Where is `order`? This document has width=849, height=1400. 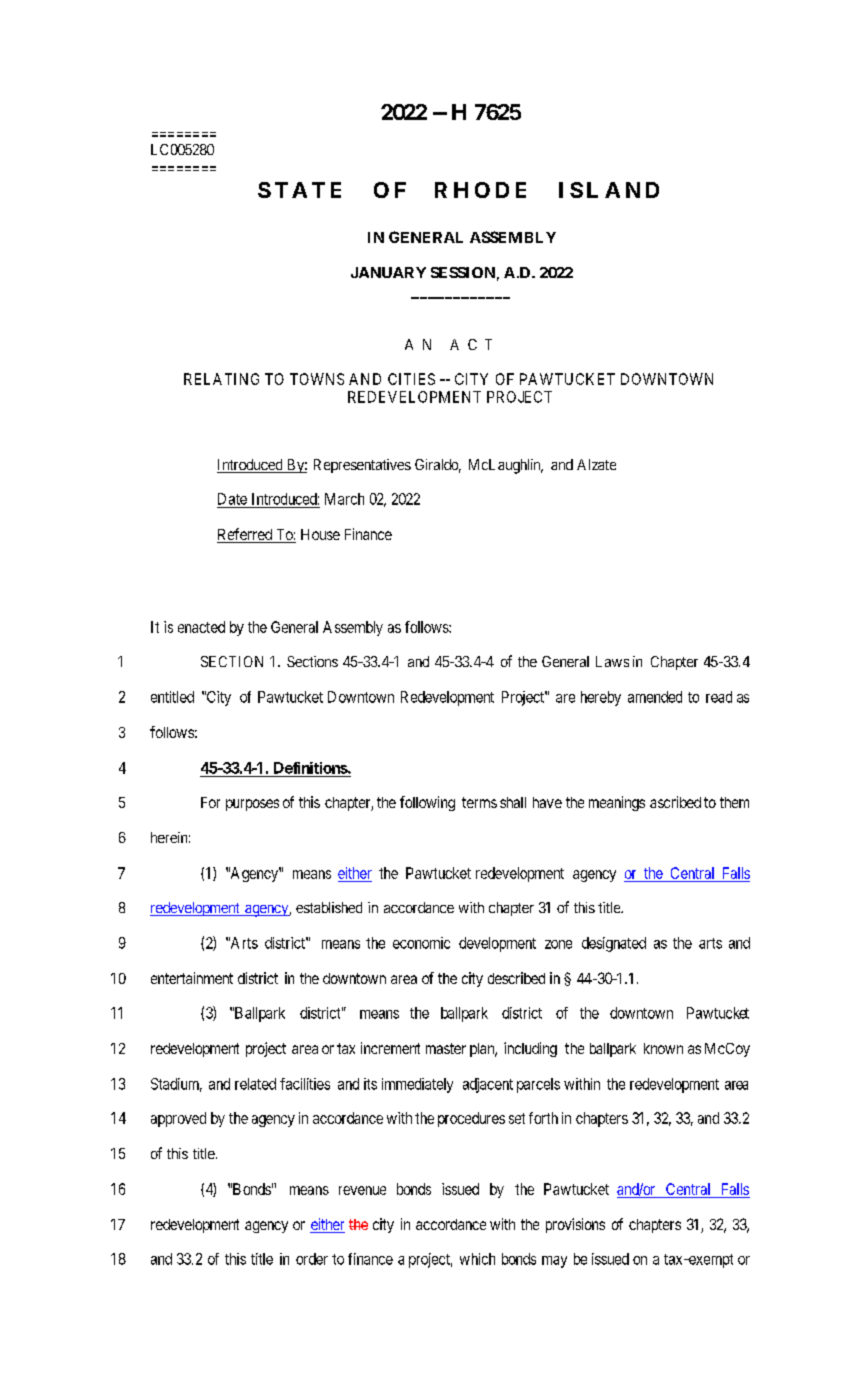
order is located at coordinates (312, 1259).
